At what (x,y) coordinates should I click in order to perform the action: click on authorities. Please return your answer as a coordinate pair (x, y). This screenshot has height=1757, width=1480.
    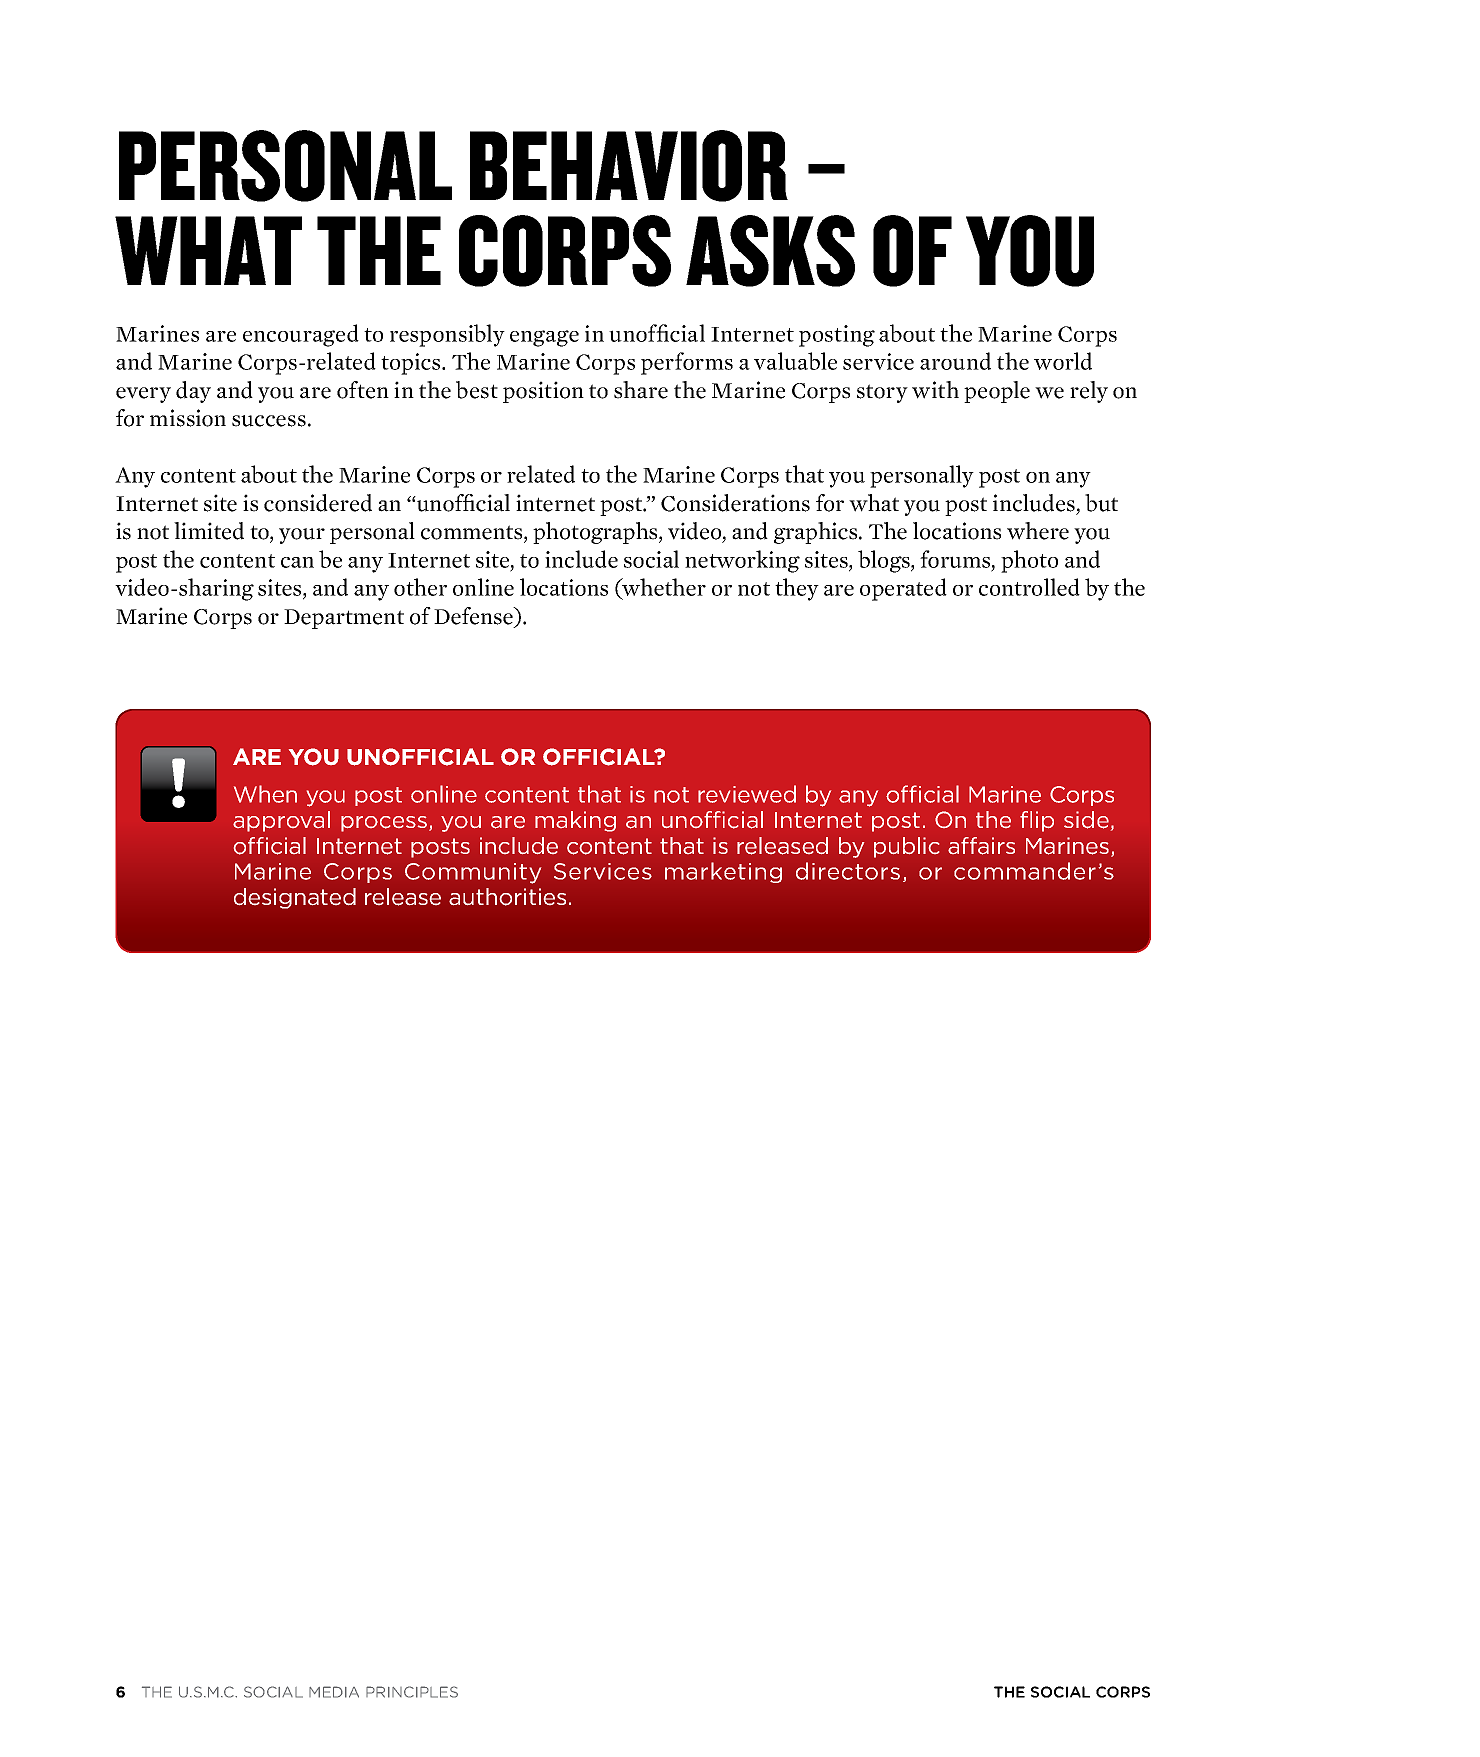
    Looking at the image, I should click on (507, 897).
